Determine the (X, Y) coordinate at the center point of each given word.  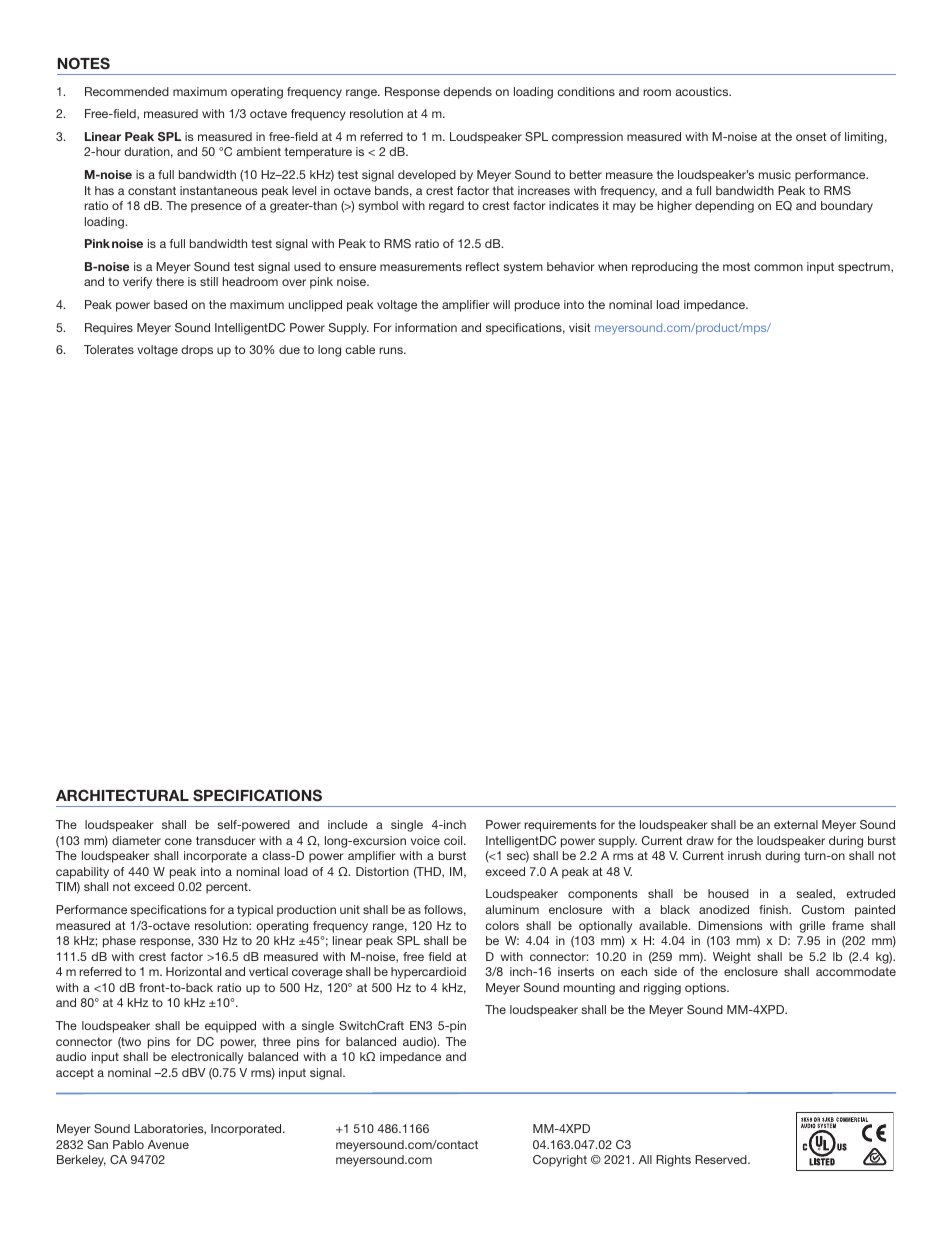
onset (811, 136)
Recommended (127, 91)
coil (454, 840)
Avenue (168, 1144)
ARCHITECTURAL (122, 795)
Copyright (560, 1161)
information (426, 327)
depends (467, 93)
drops (197, 351)
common (778, 267)
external (796, 824)
